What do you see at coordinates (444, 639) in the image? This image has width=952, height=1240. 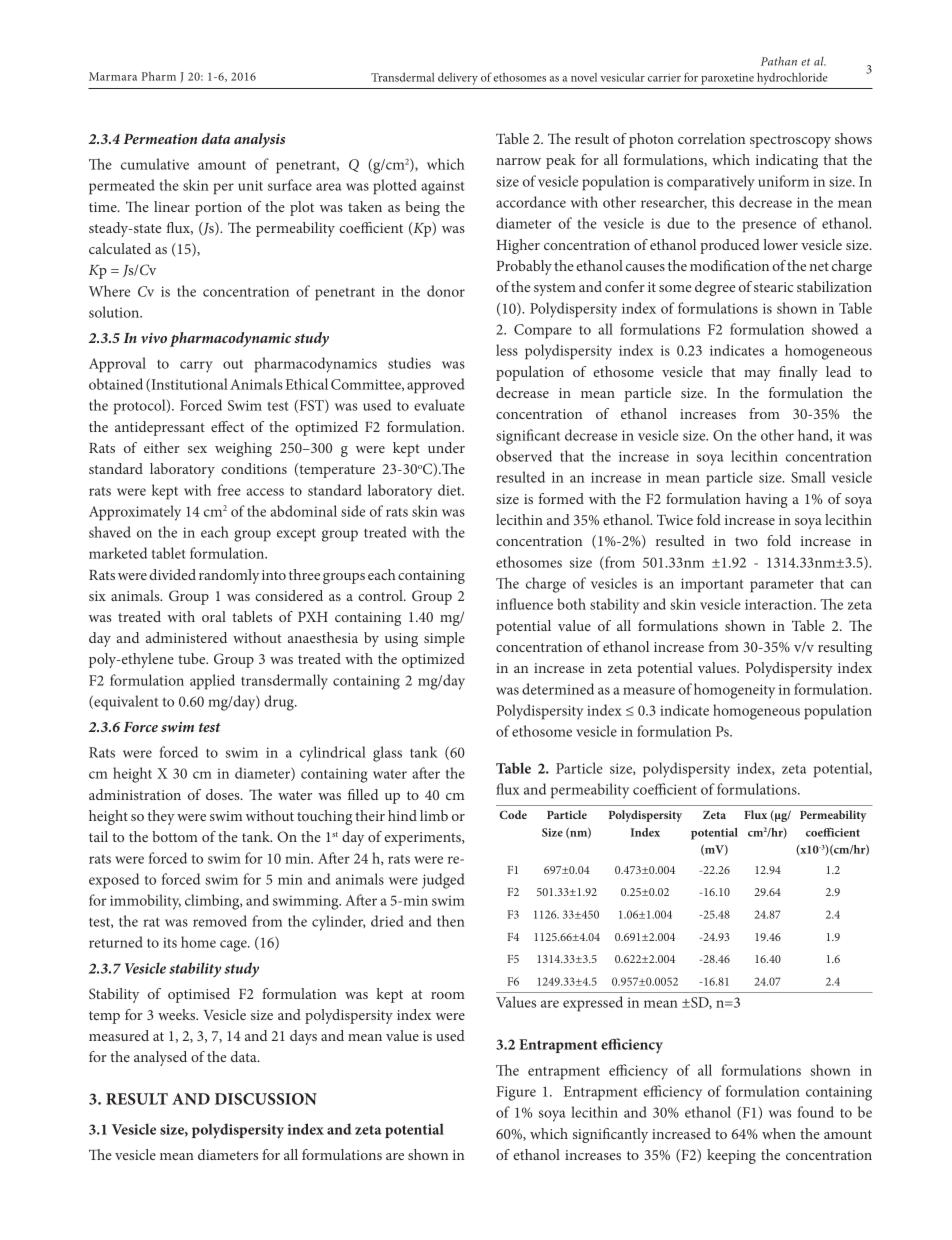 I see `simple` at bounding box center [444, 639].
